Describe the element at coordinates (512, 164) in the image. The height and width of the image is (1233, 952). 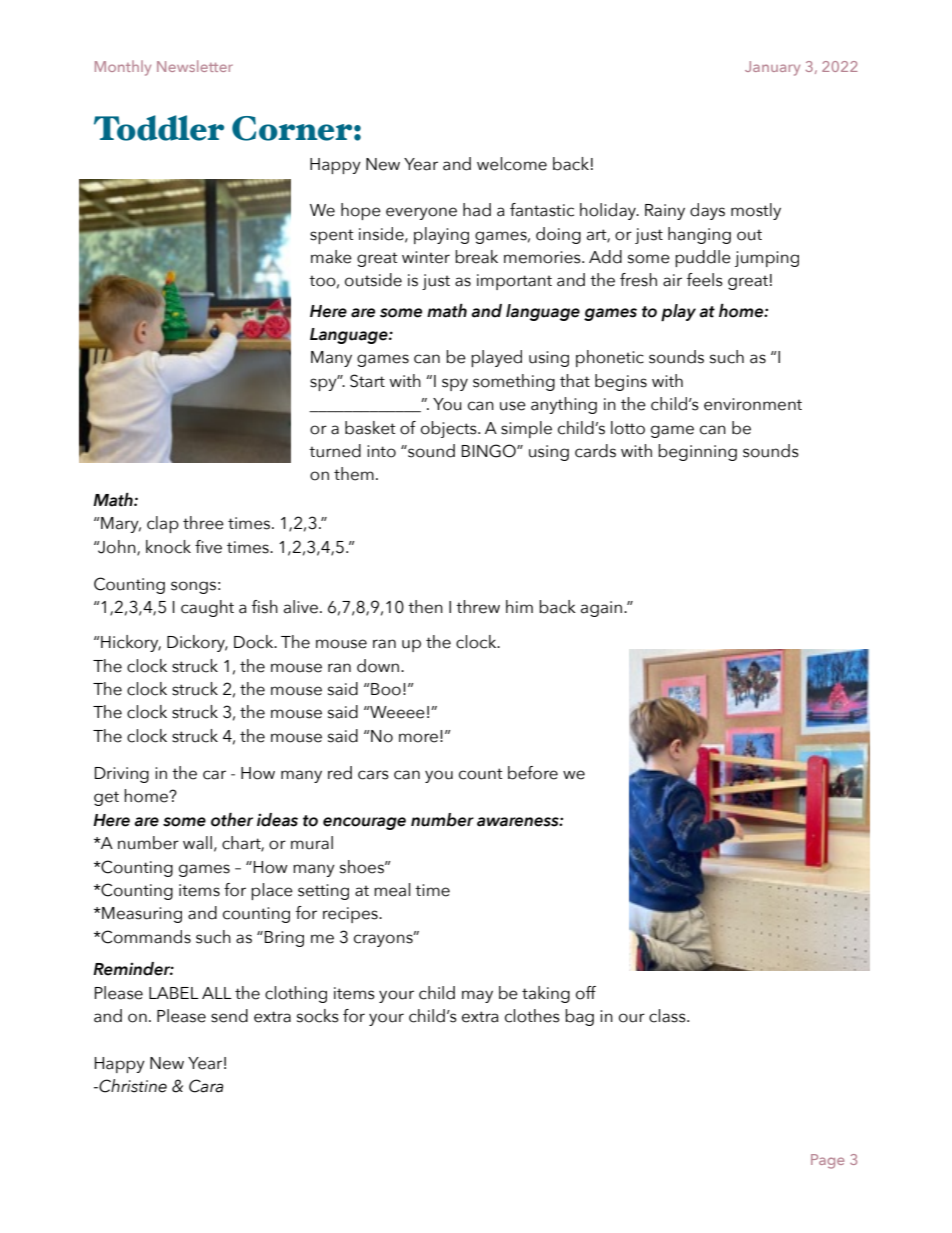
I see `welcome` at that location.
